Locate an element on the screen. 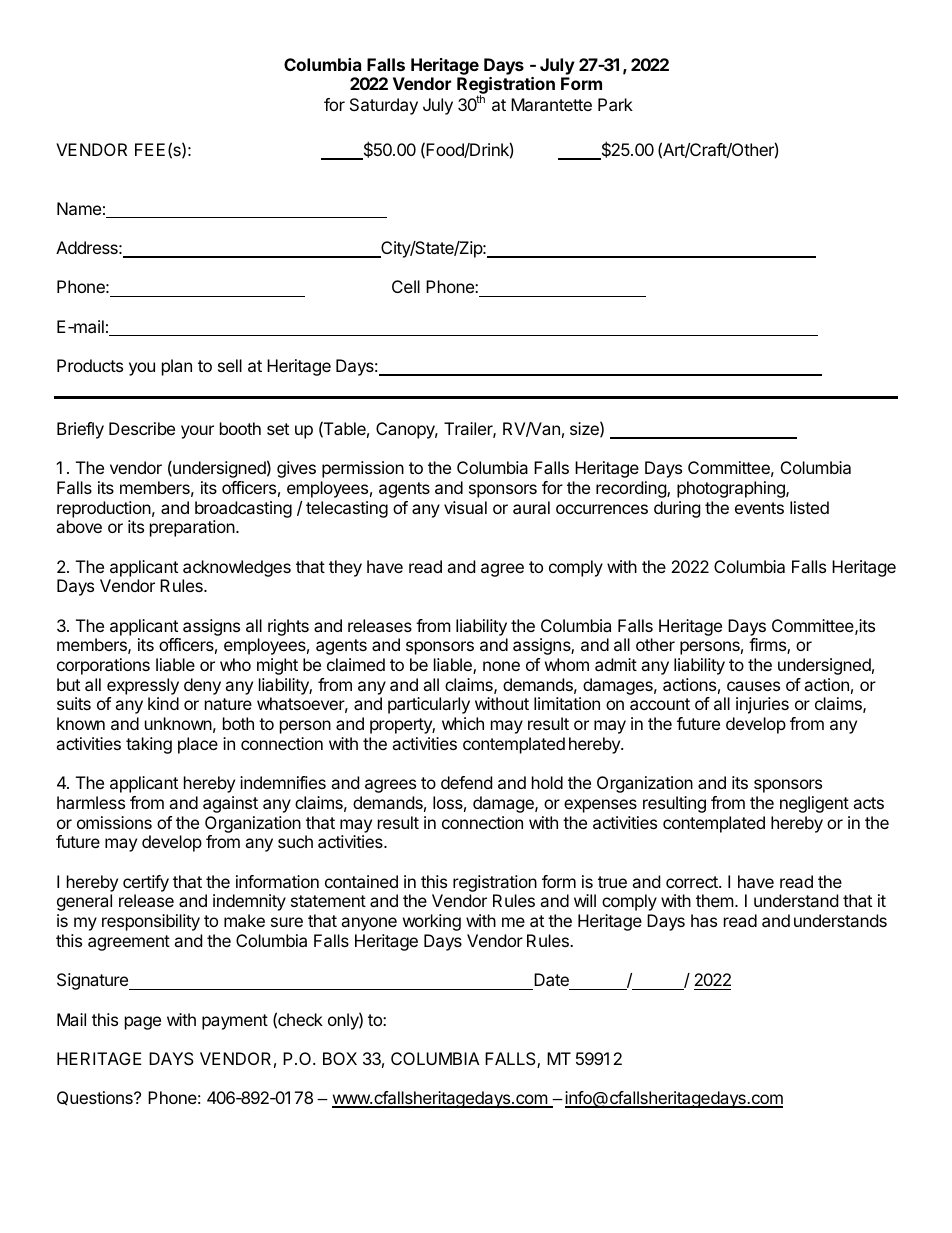  page is located at coordinates (143, 1023).
